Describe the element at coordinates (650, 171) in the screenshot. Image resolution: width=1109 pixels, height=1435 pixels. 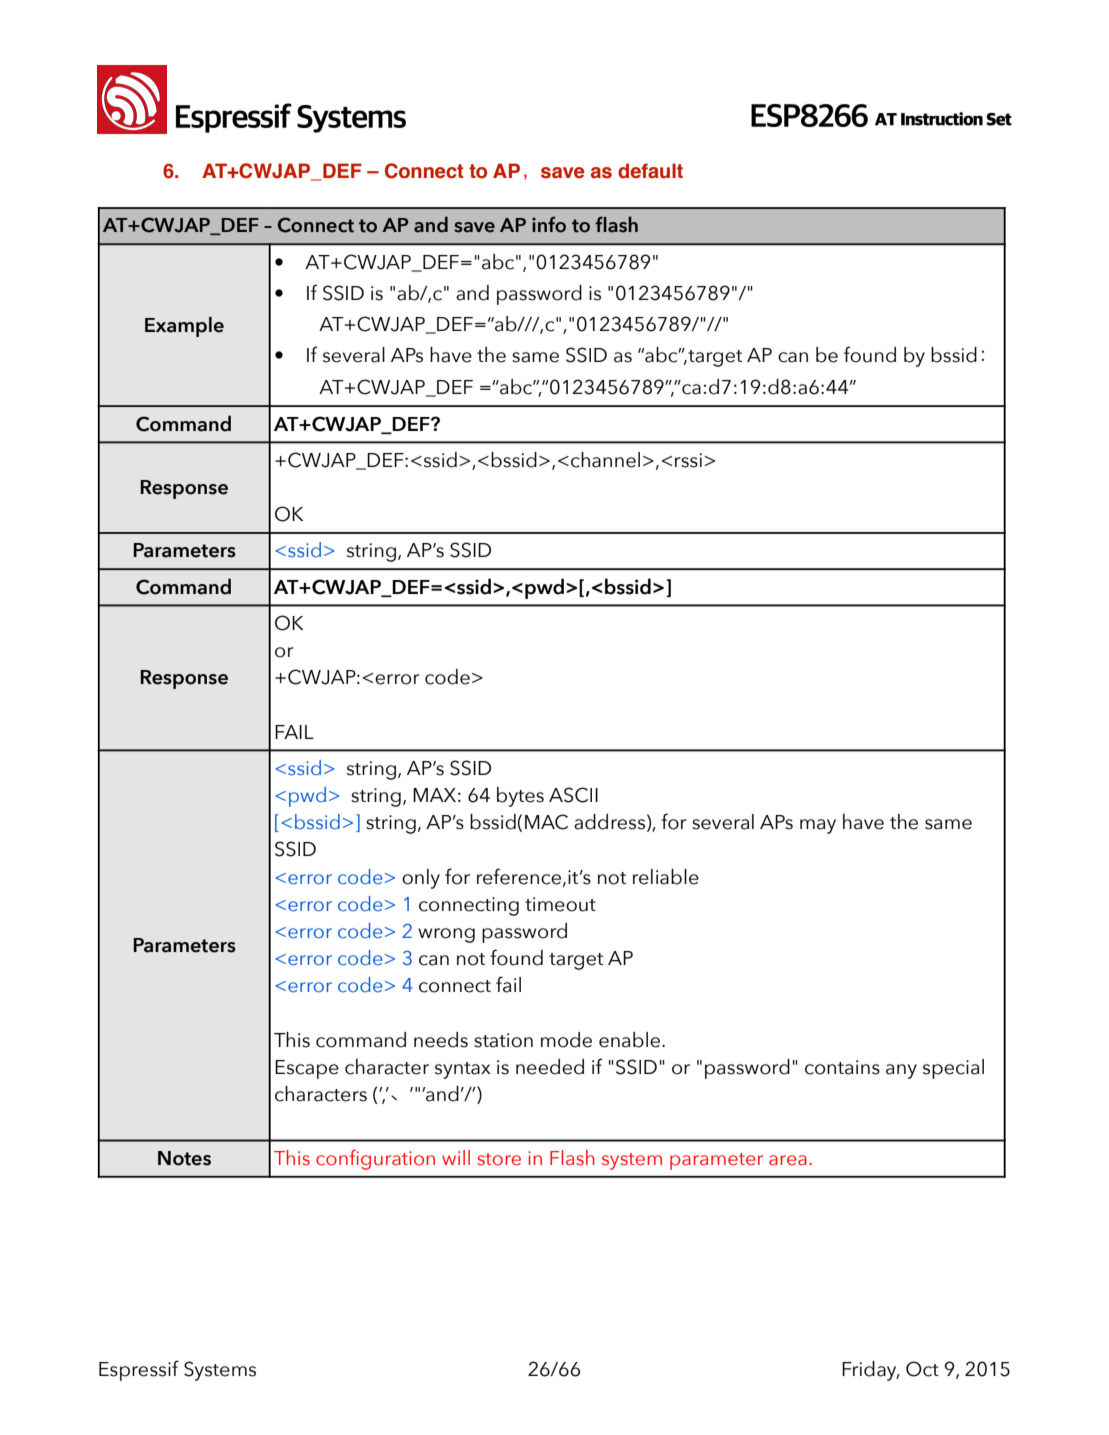
I see `default` at that location.
